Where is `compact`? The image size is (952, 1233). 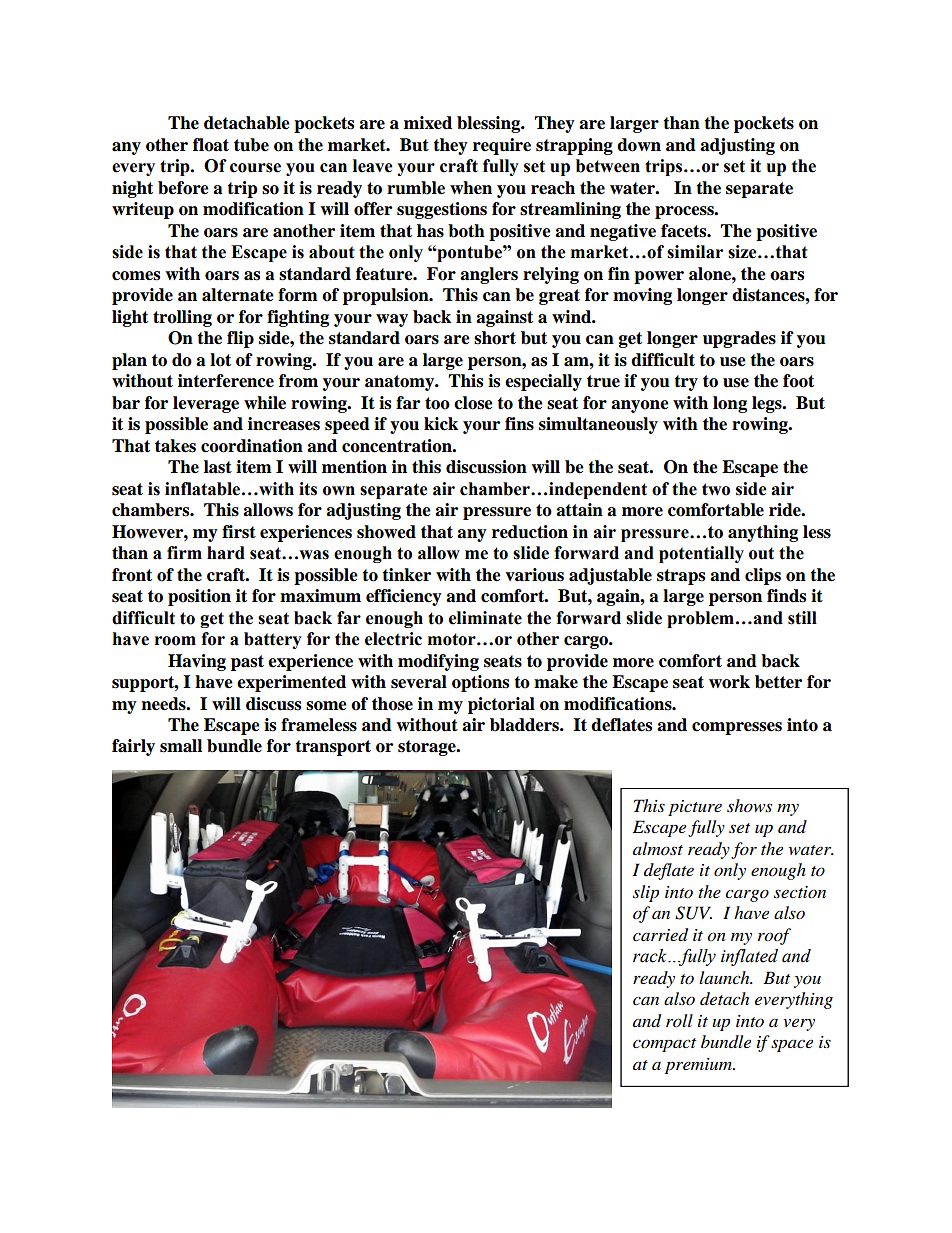
compact is located at coordinates (664, 1045).
